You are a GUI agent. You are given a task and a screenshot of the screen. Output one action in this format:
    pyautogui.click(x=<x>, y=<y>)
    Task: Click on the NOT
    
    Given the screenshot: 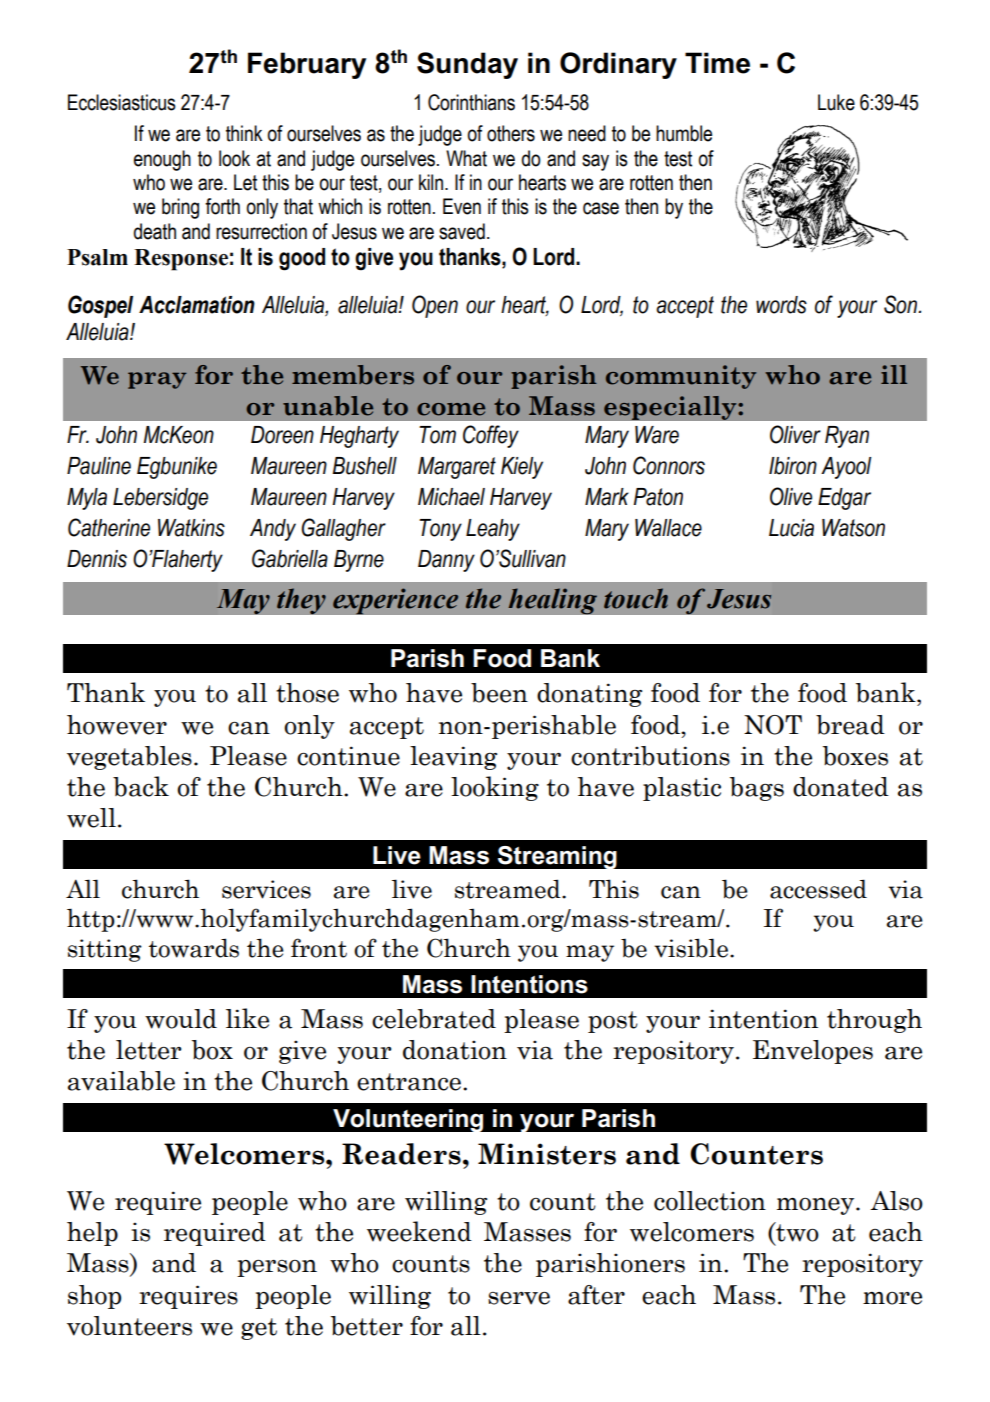 What is the action you would take?
    pyautogui.click(x=773, y=725)
